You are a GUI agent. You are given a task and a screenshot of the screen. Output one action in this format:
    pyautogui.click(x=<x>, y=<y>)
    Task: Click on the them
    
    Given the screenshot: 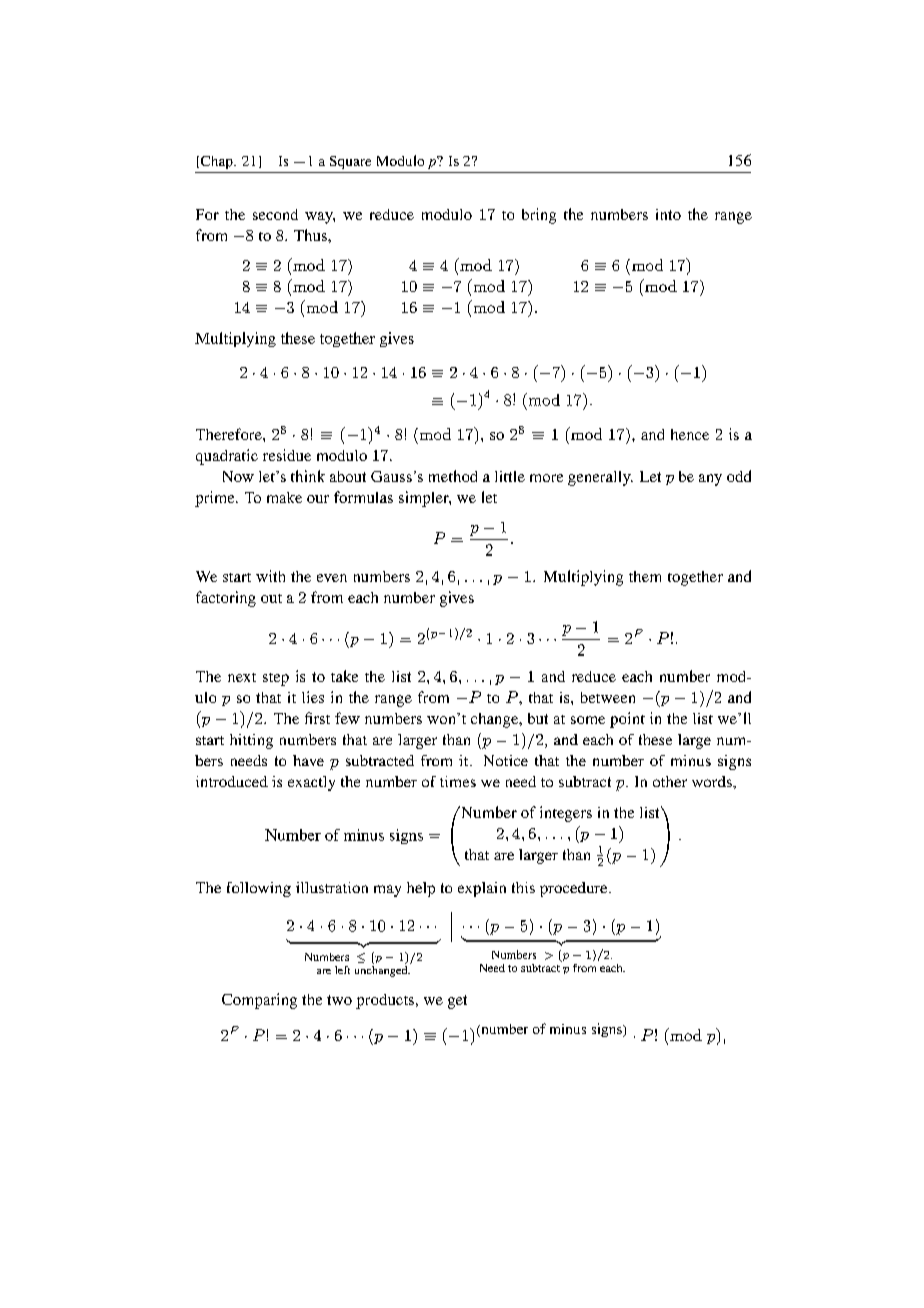 What is the action you would take?
    pyautogui.click(x=645, y=576)
